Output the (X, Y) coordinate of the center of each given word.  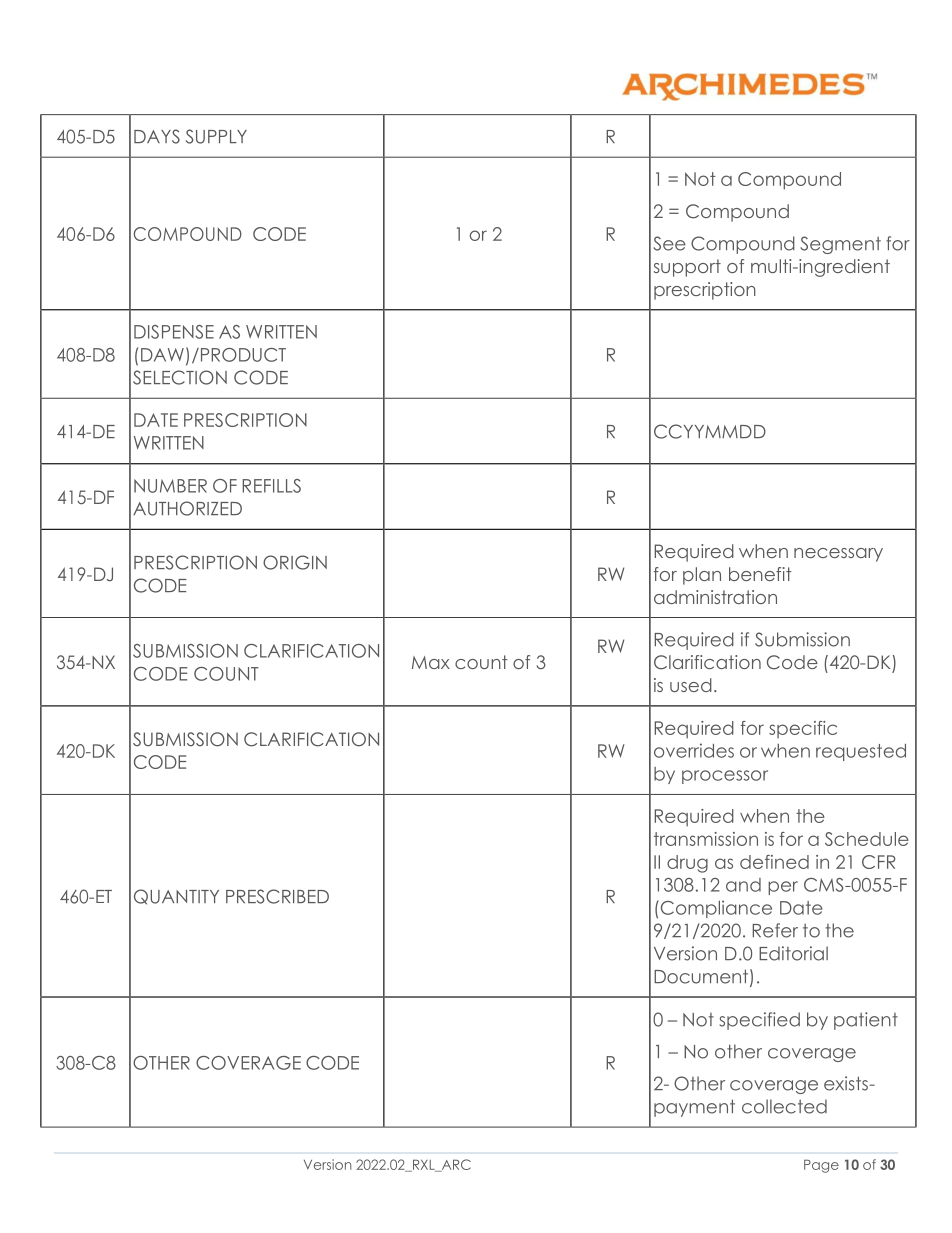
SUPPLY (216, 136)
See (669, 243)
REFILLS (271, 486)
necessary (838, 555)
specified (759, 1021)
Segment (840, 245)
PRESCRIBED (277, 896)
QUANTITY (176, 897)
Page (821, 1166)
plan (702, 576)
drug (687, 864)
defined (774, 862)
